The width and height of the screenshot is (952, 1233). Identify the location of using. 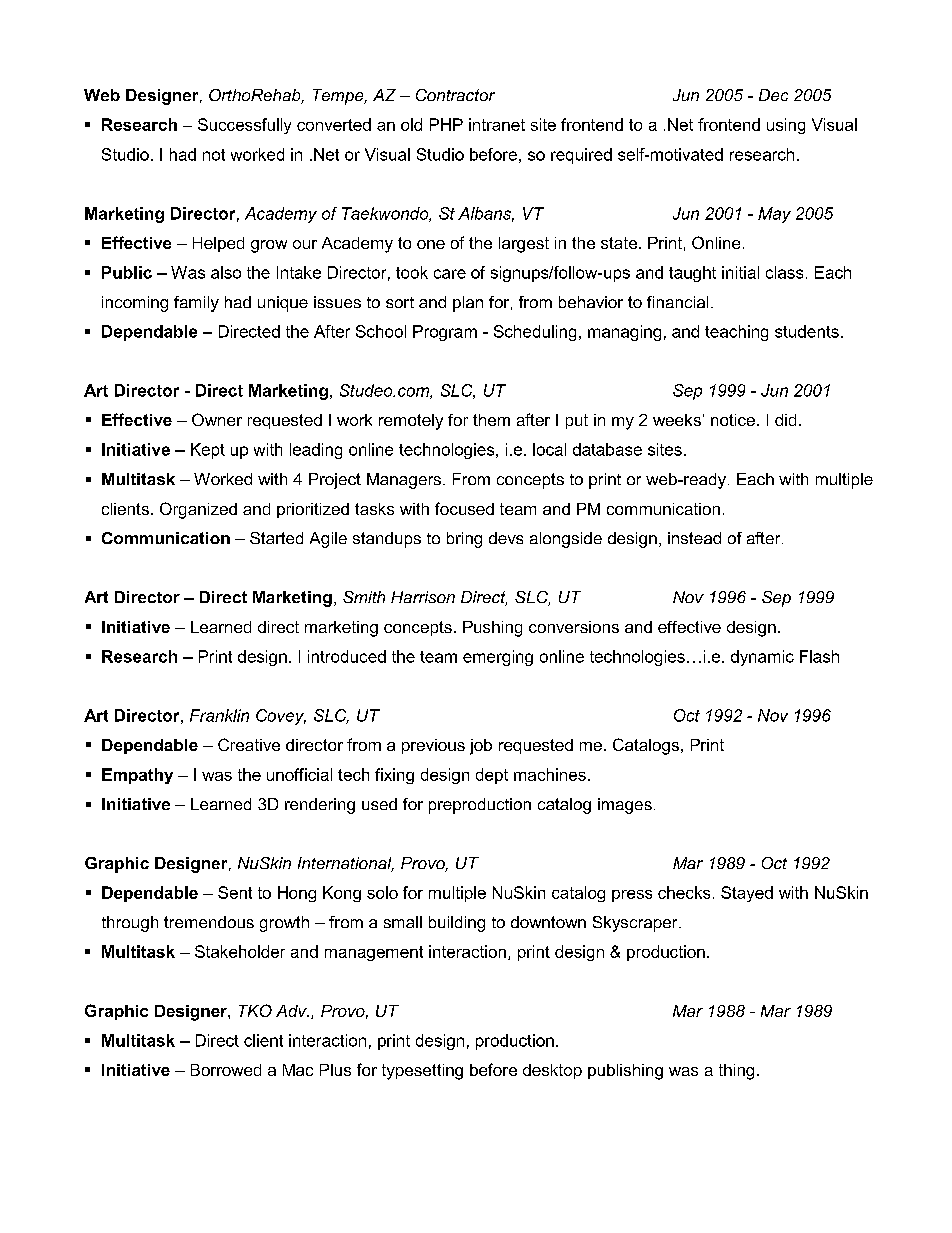
(786, 126).
